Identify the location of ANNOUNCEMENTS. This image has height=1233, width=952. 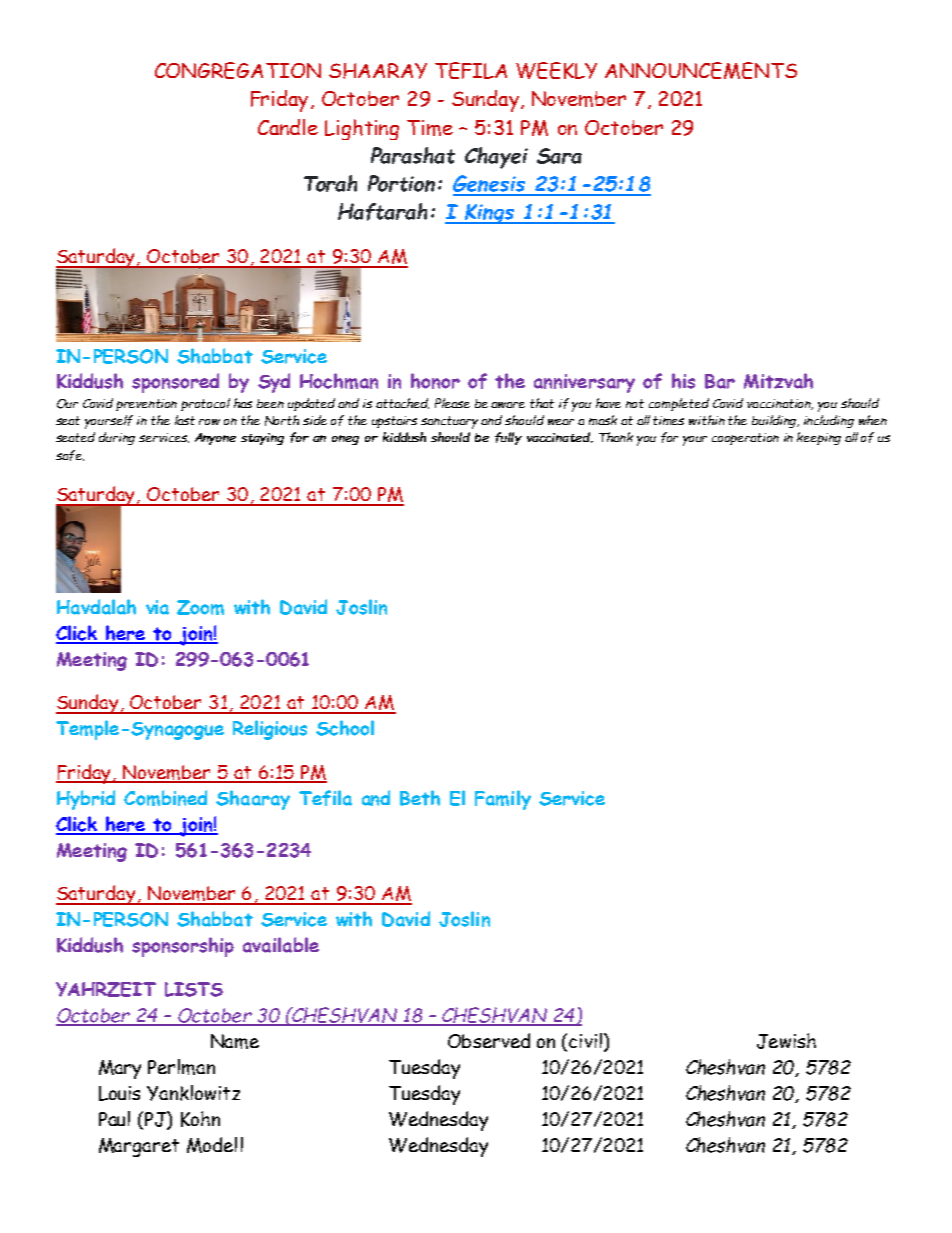
(701, 70).
